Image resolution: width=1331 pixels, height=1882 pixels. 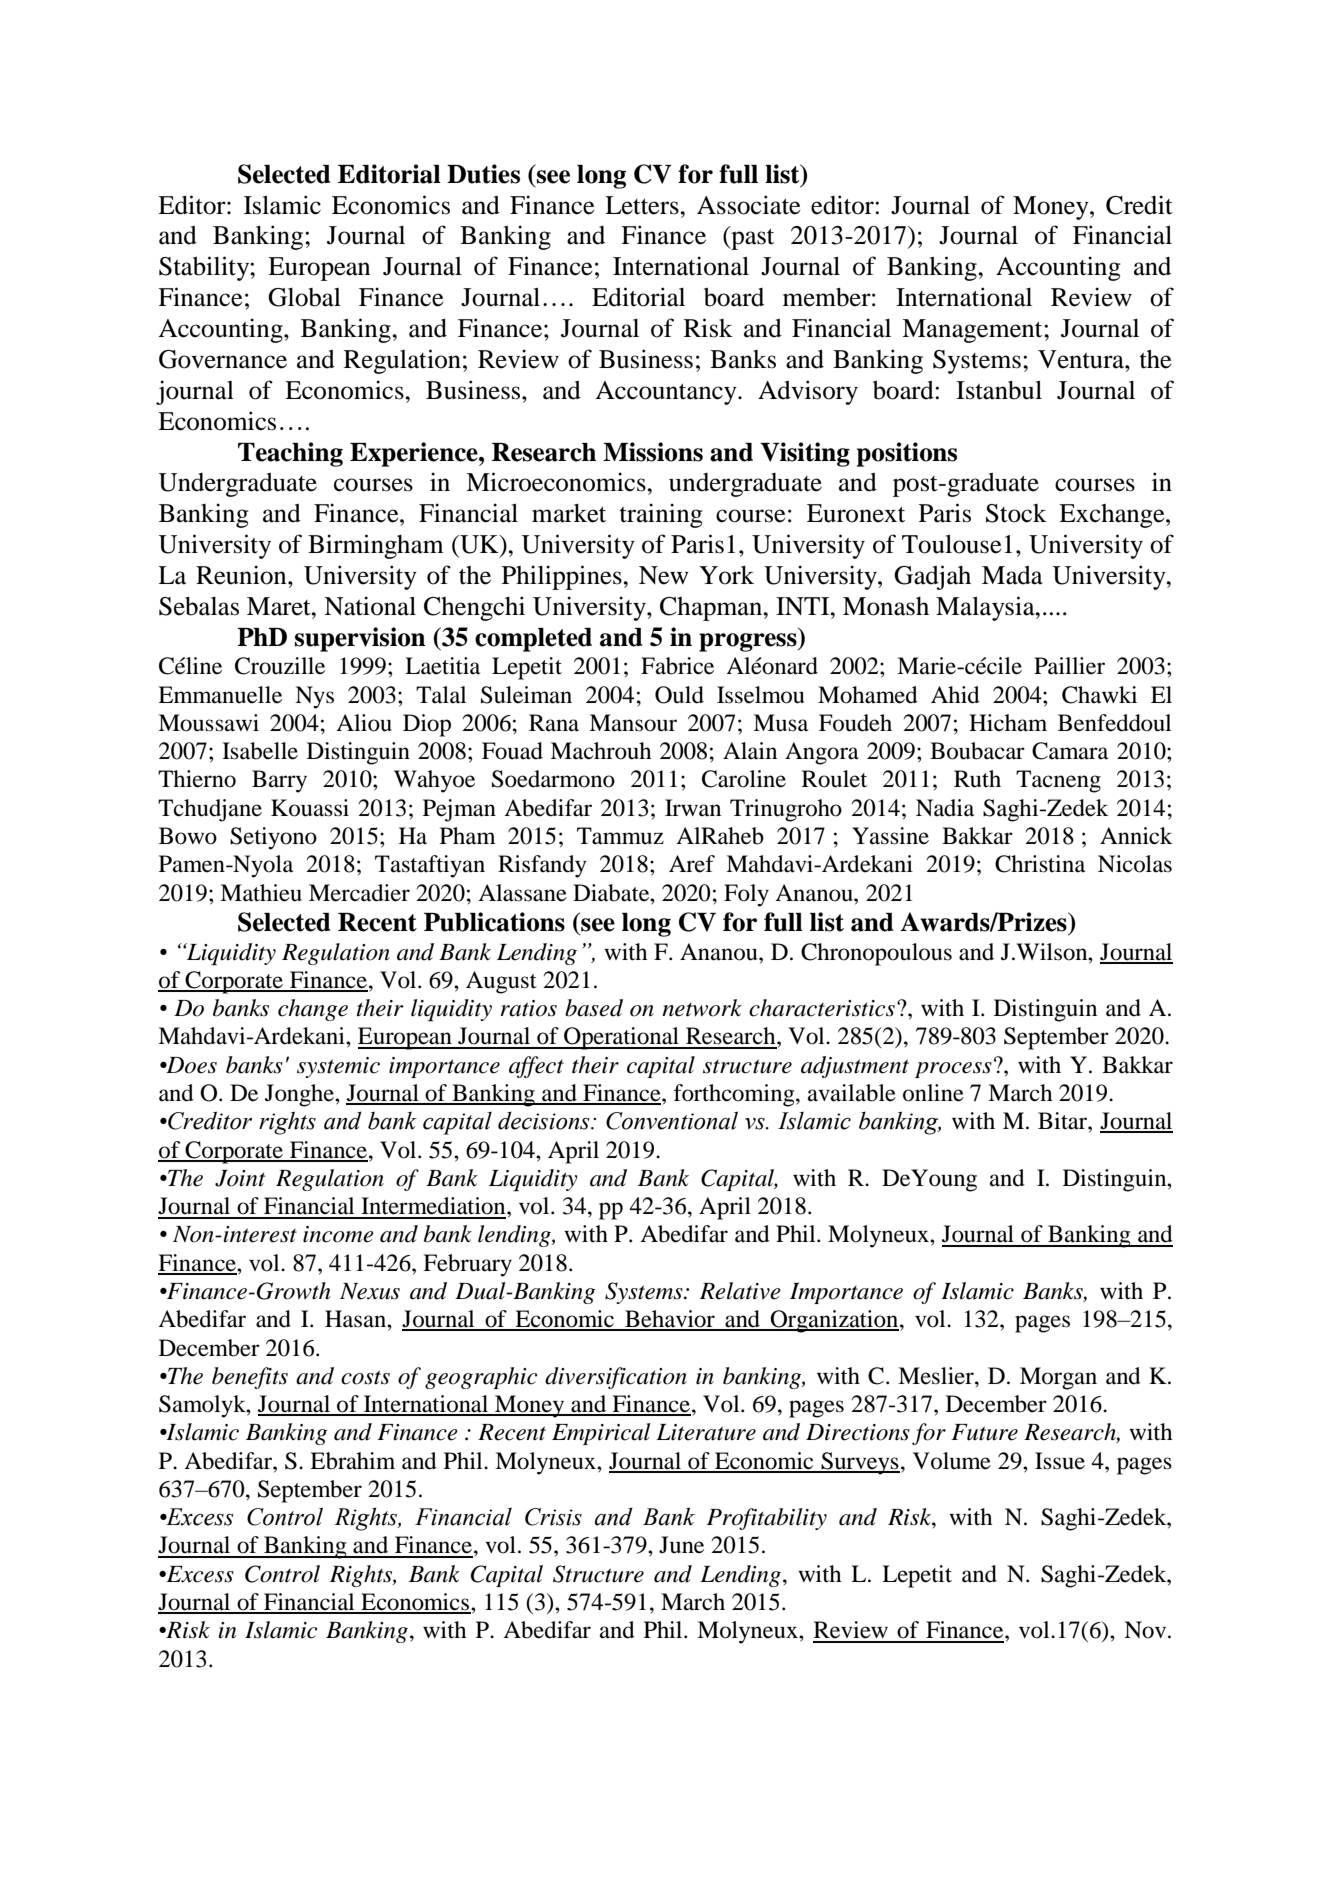 I want to click on Letters, so click(x=643, y=205).
